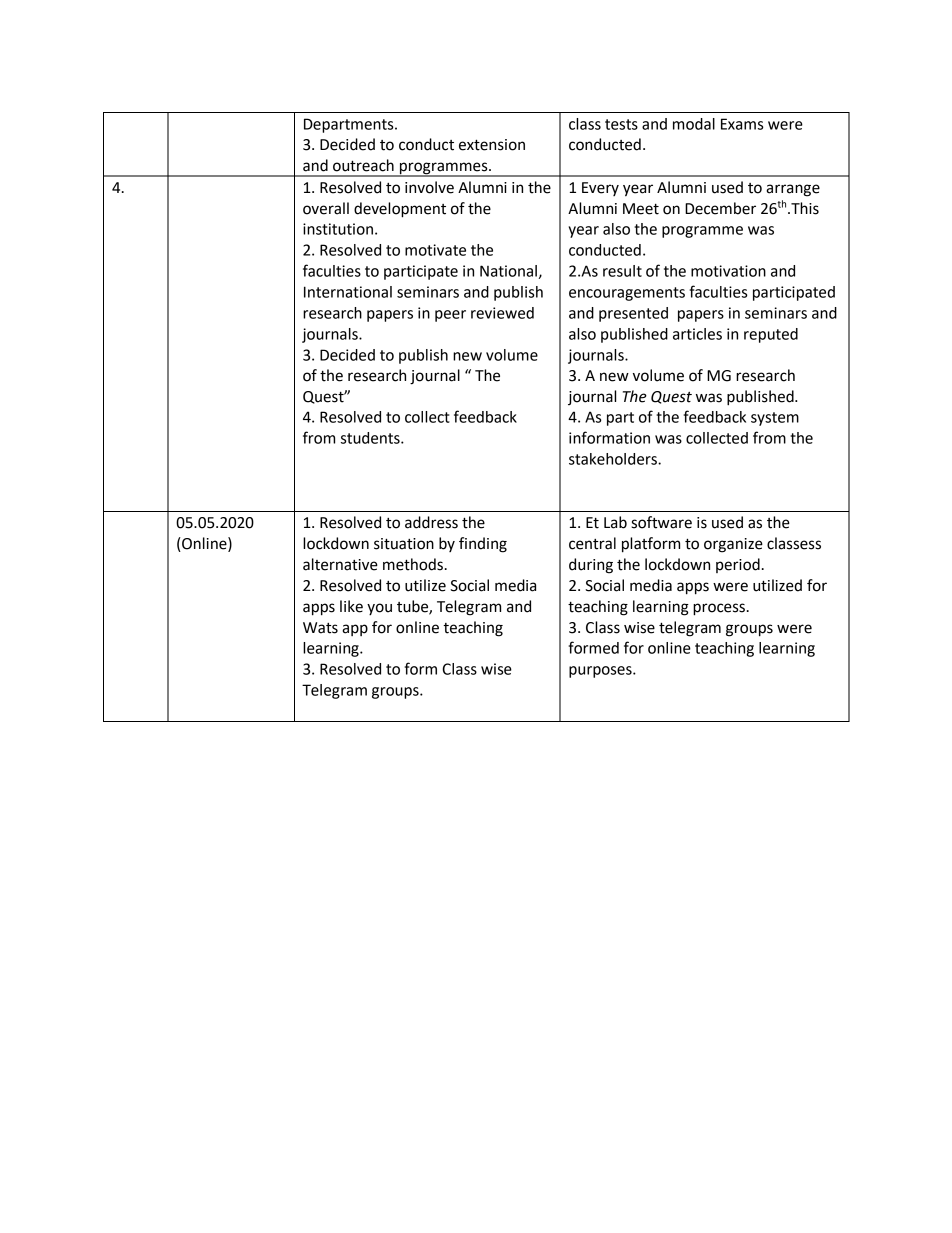 The image size is (952, 1233). What do you see at coordinates (371, 438) in the image?
I see `students` at bounding box center [371, 438].
